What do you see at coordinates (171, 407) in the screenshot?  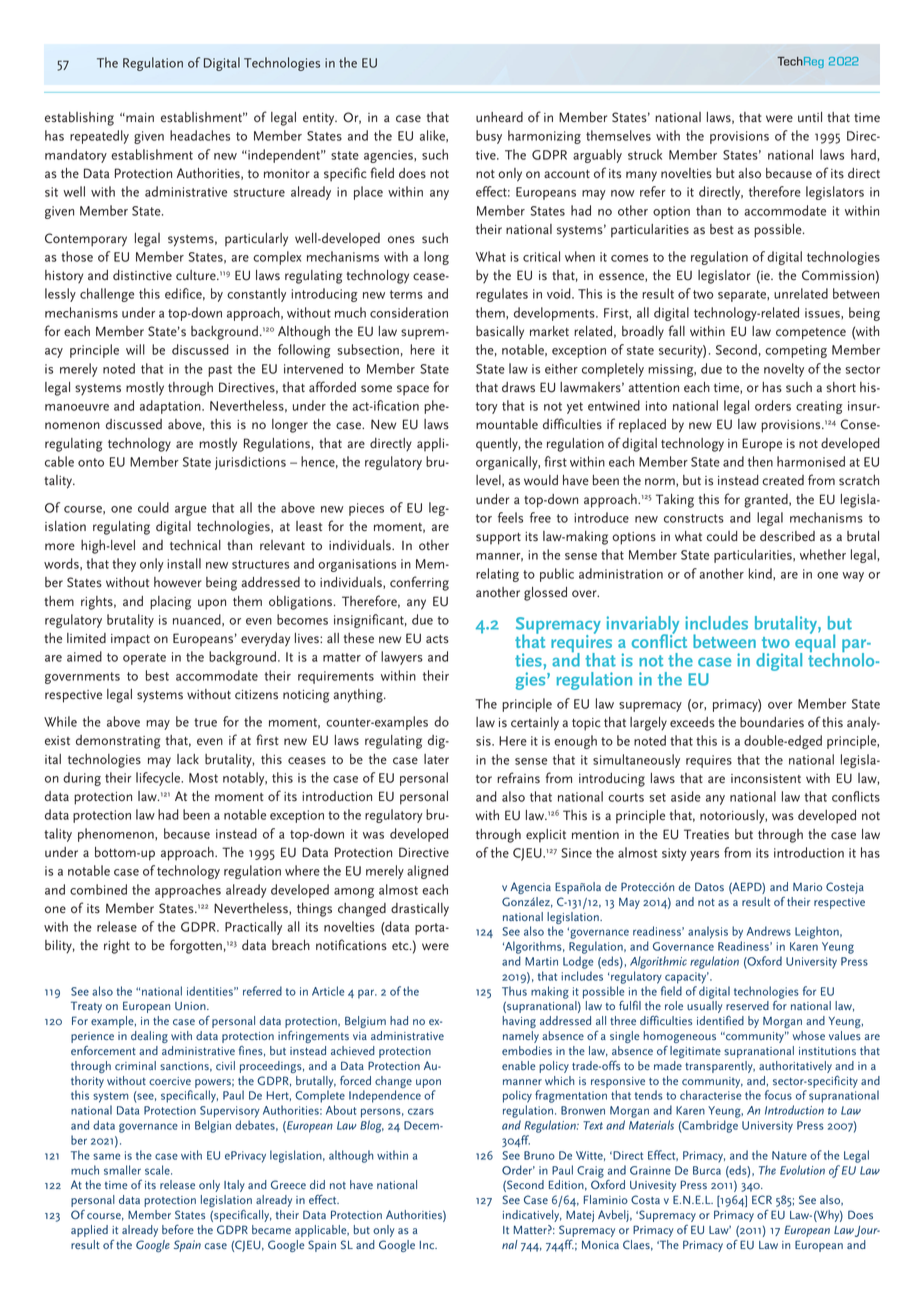 I see `adaptation` at bounding box center [171, 407].
